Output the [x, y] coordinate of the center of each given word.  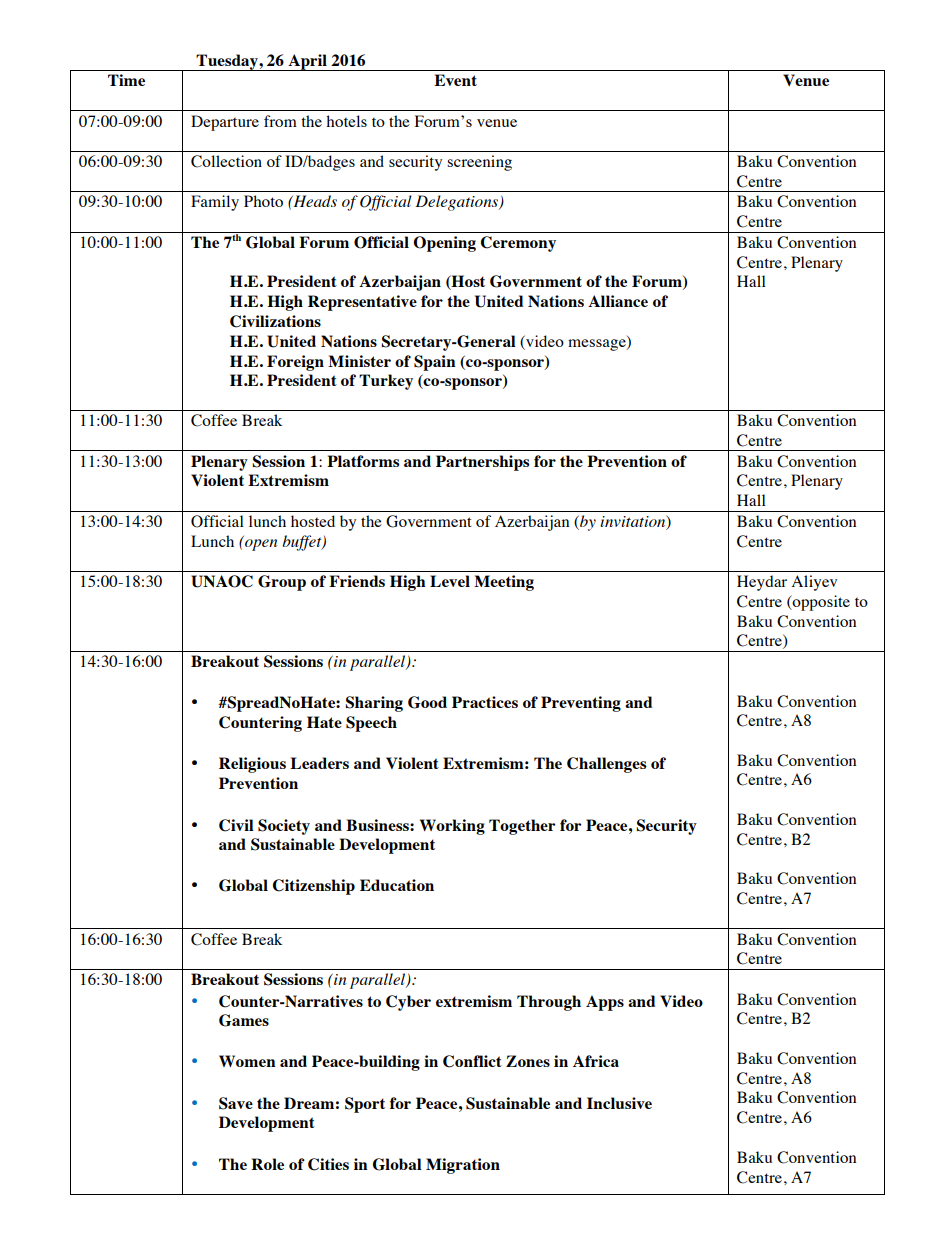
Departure [225, 123]
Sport [365, 1105]
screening [479, 163]
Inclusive [619, 1103]
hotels [346, 121]
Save [236, 1103]
